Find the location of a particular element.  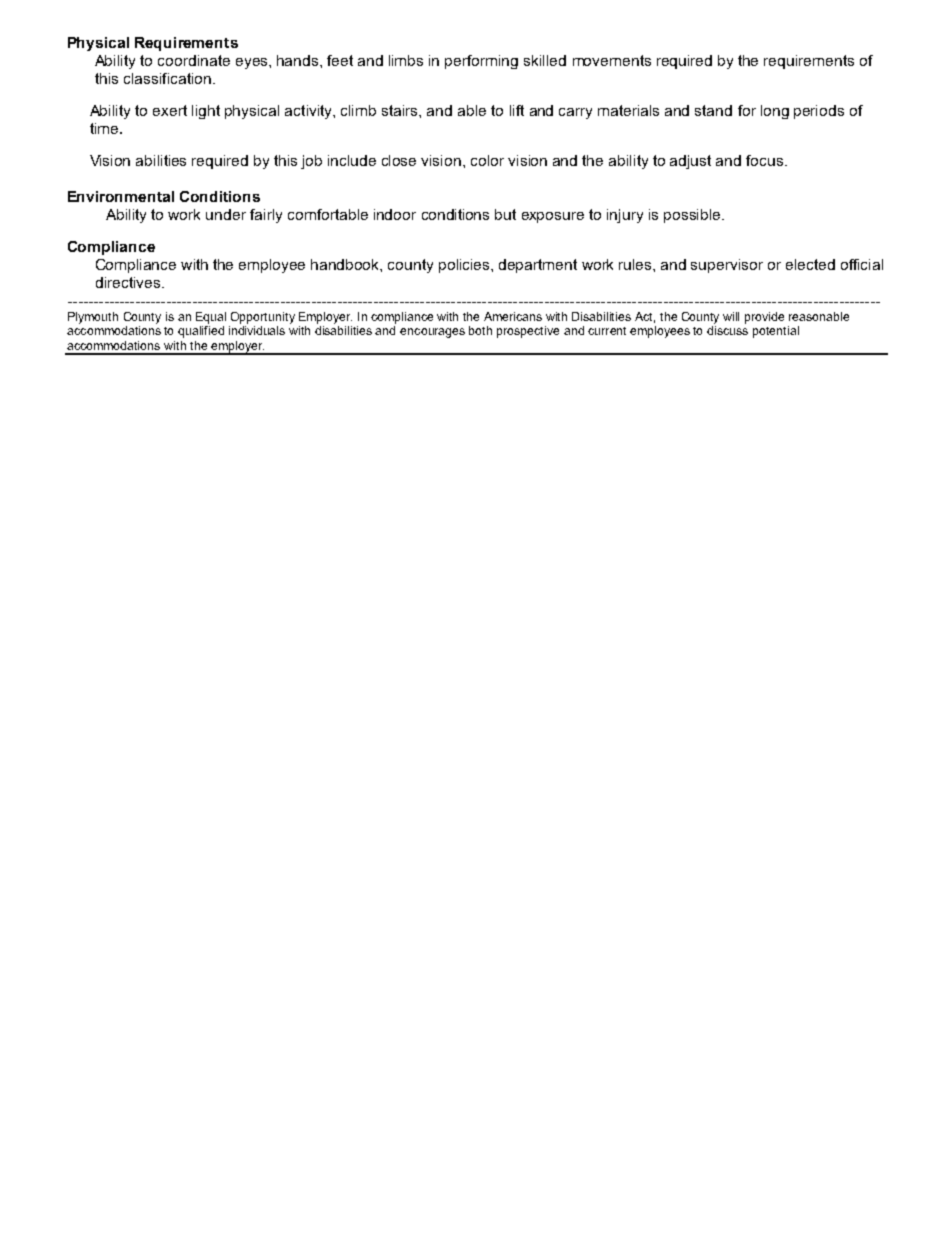

but is located at coordinates (505, 214).
